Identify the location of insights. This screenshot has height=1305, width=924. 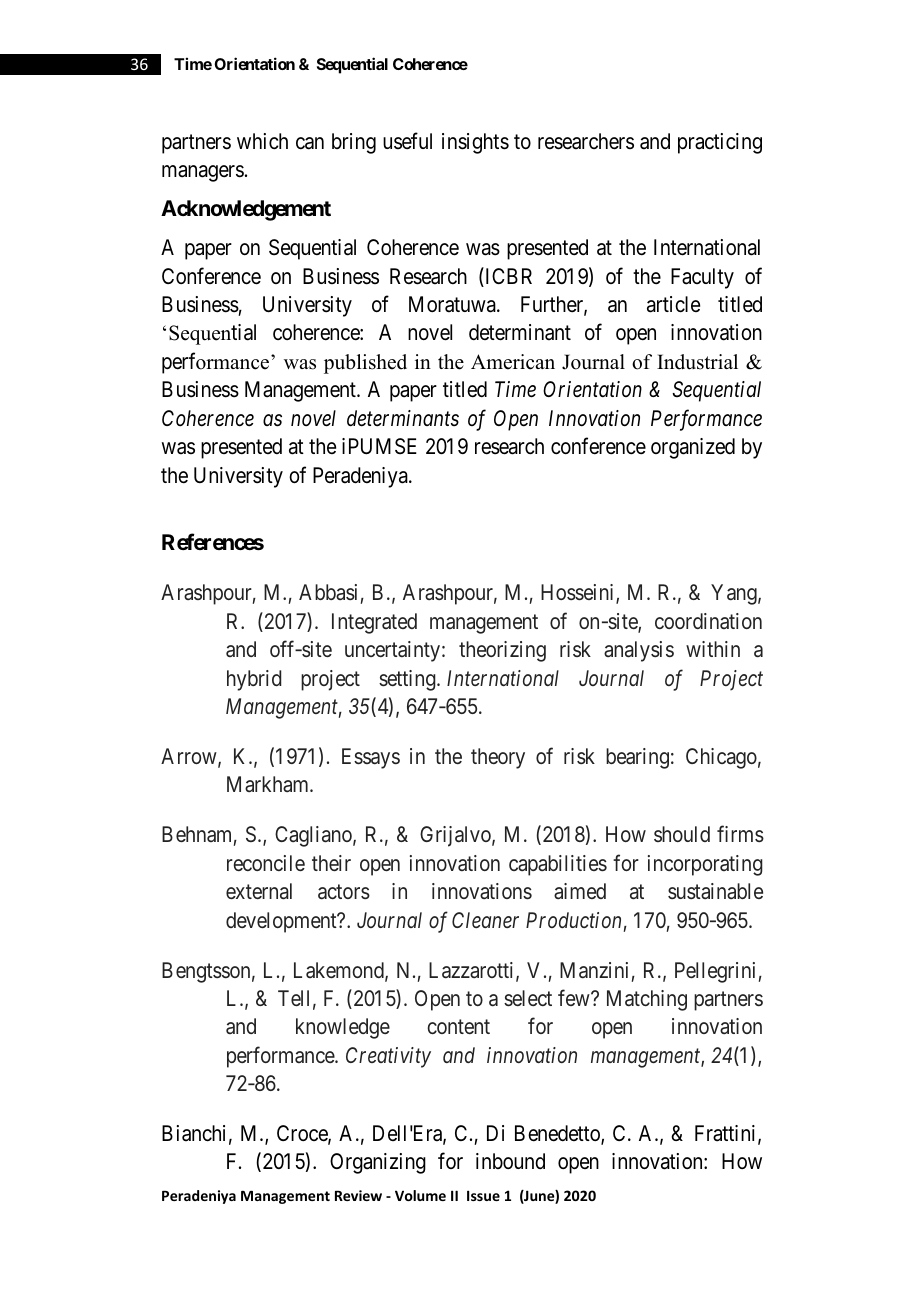
(475, 143).
